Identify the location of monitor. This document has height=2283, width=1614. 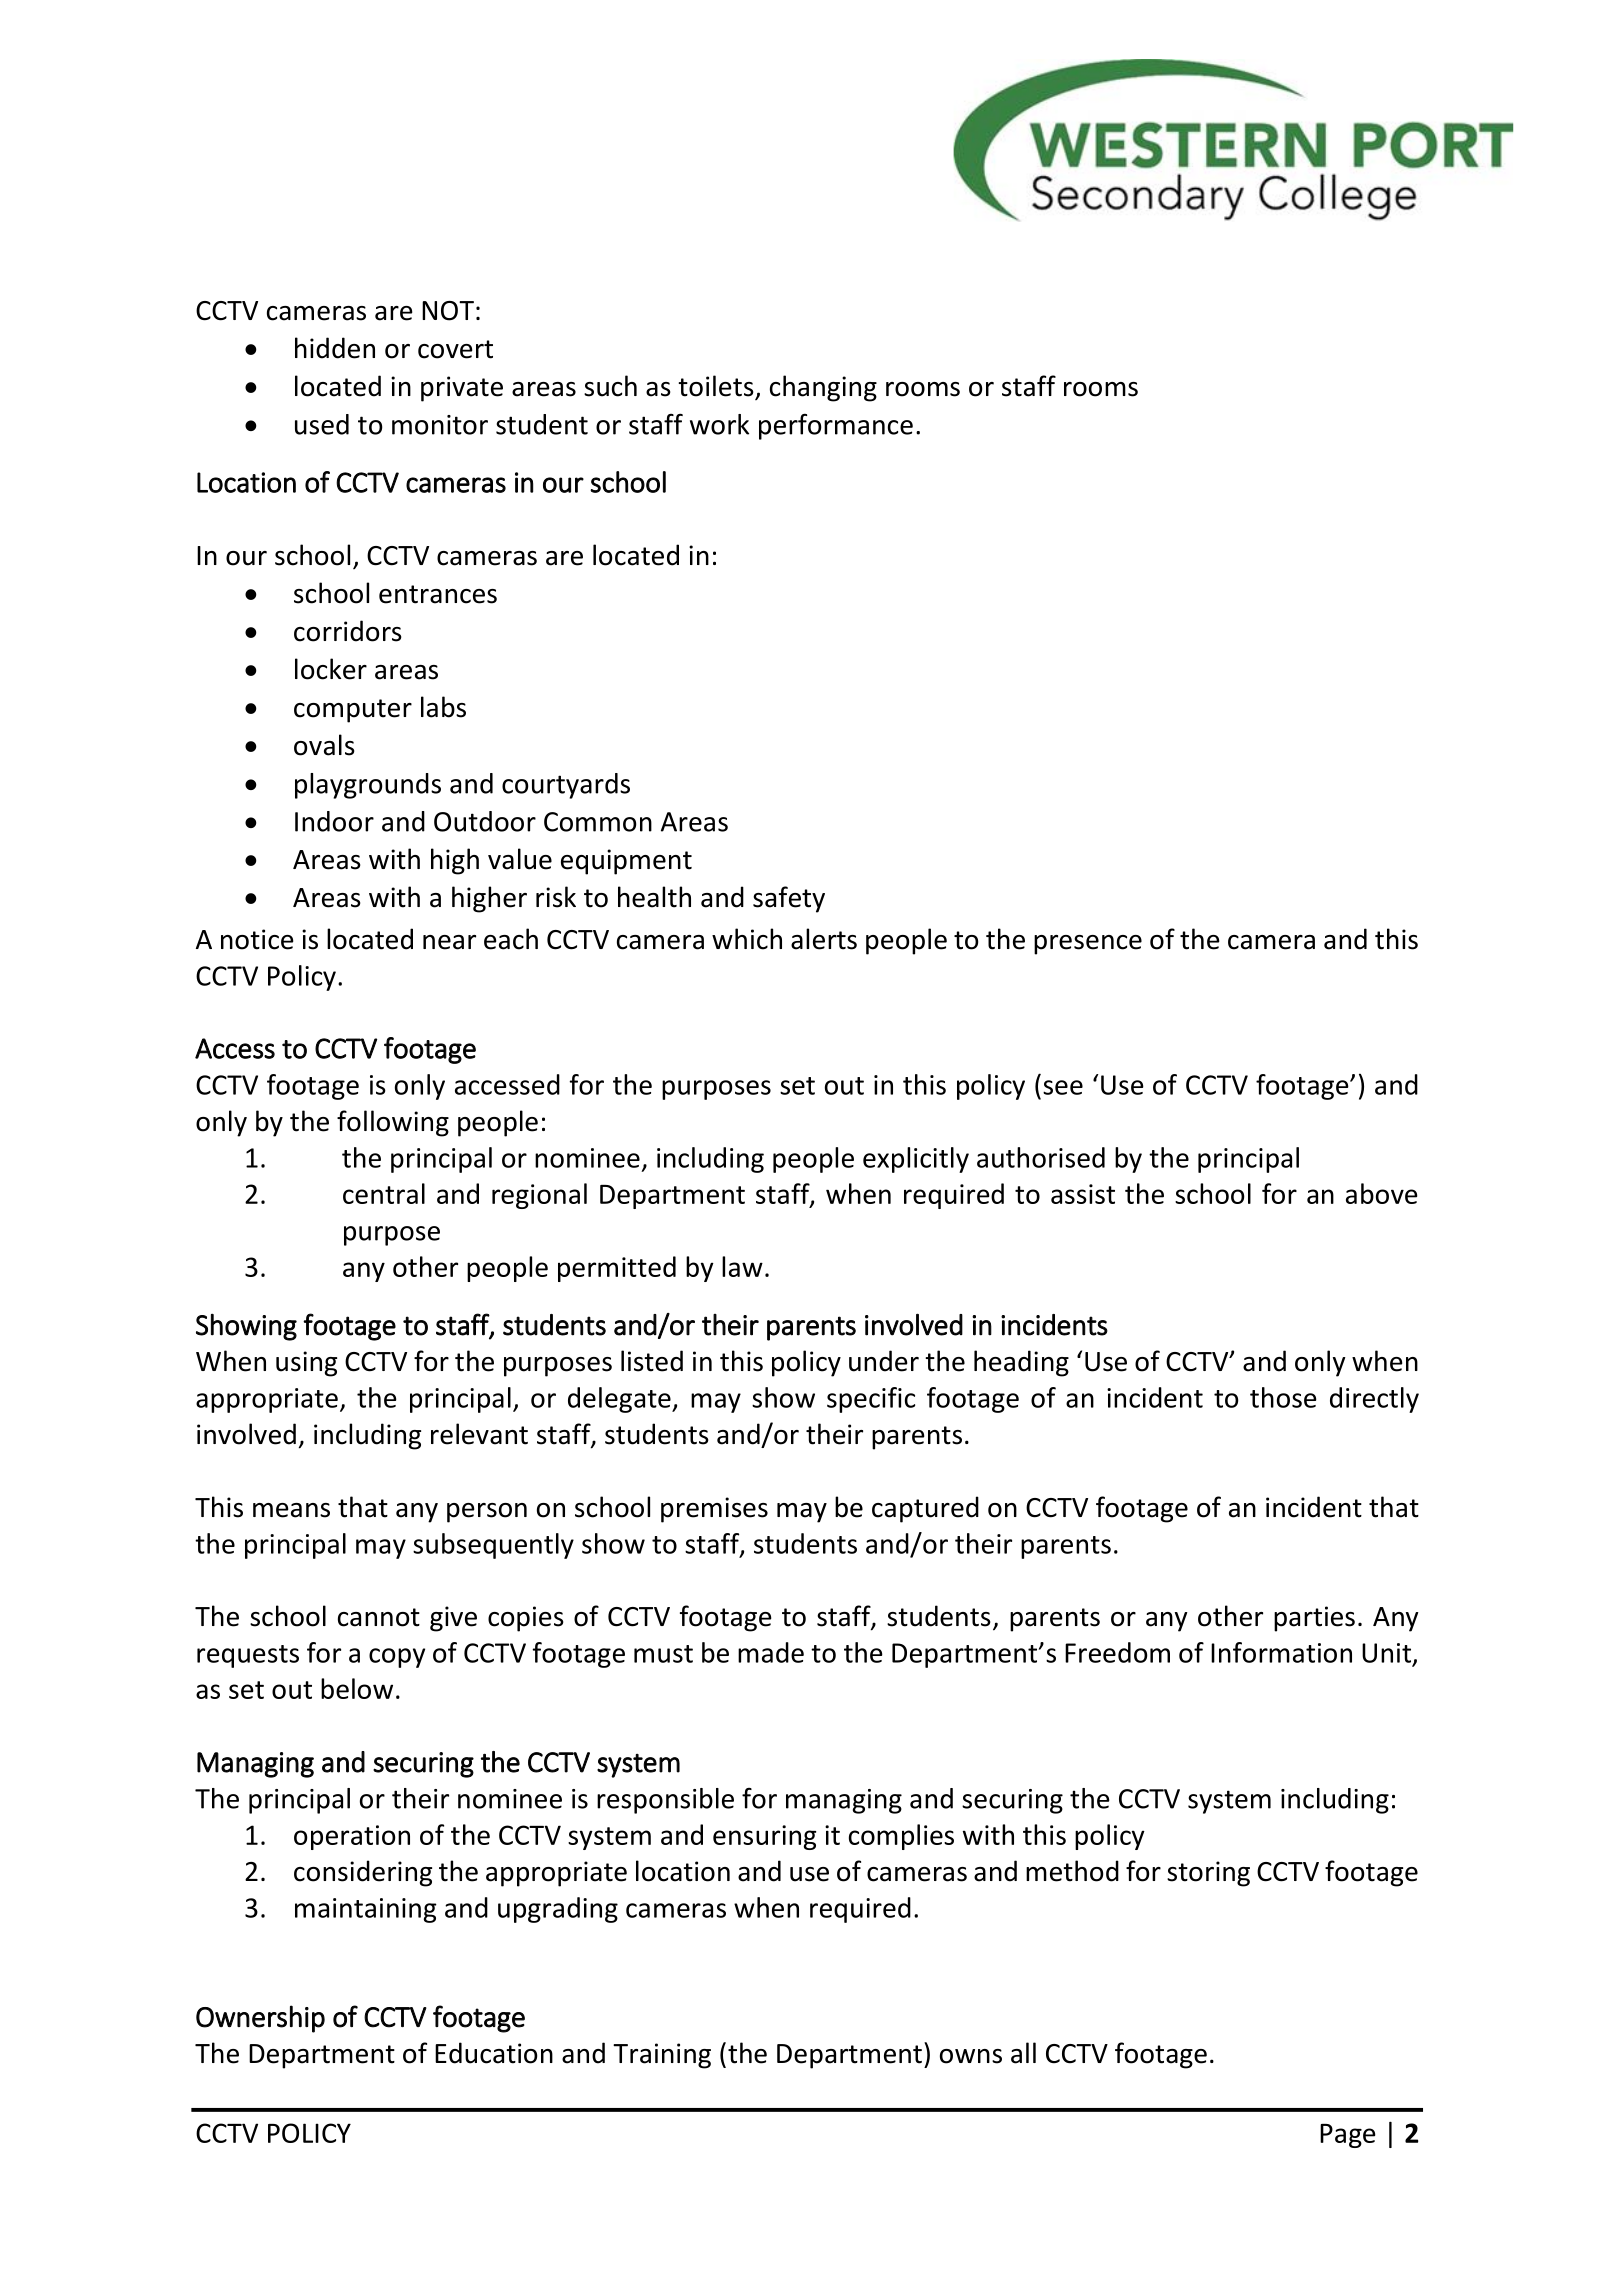
(440, 425).
